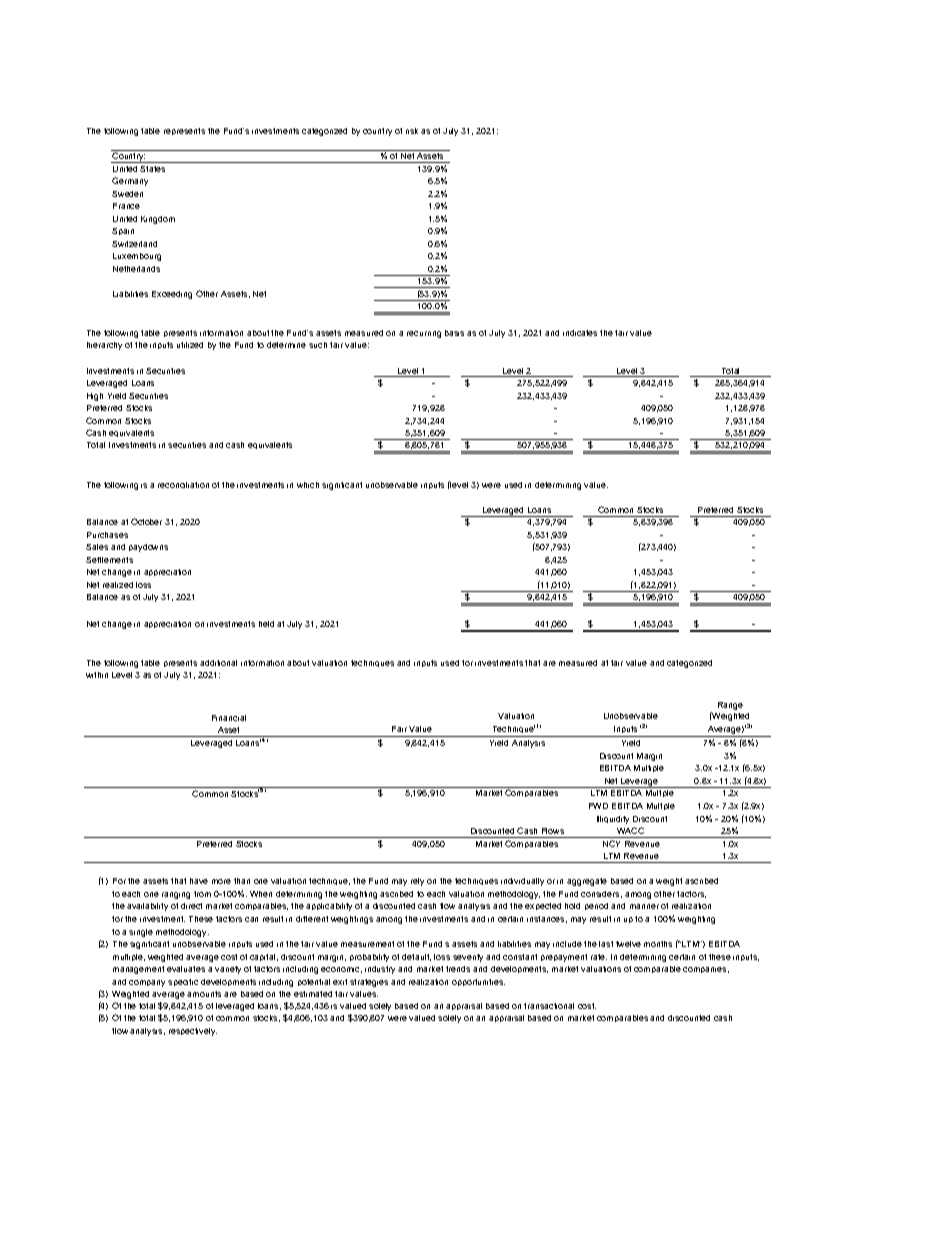 This image has height=1233, width=952. I want to click on Financial, so click(229, 718).
